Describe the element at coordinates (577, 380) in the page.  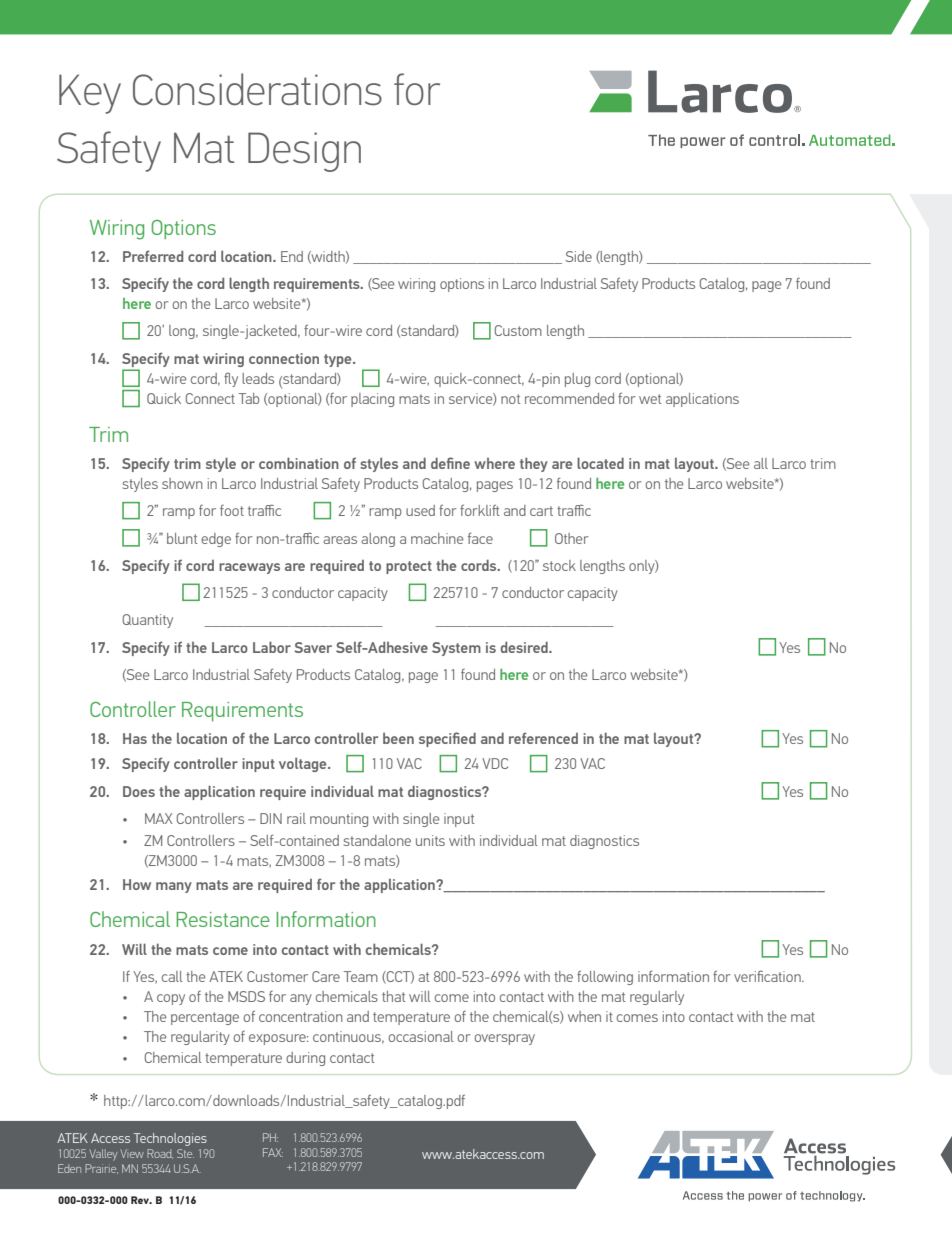
I see `plug` at that location.
